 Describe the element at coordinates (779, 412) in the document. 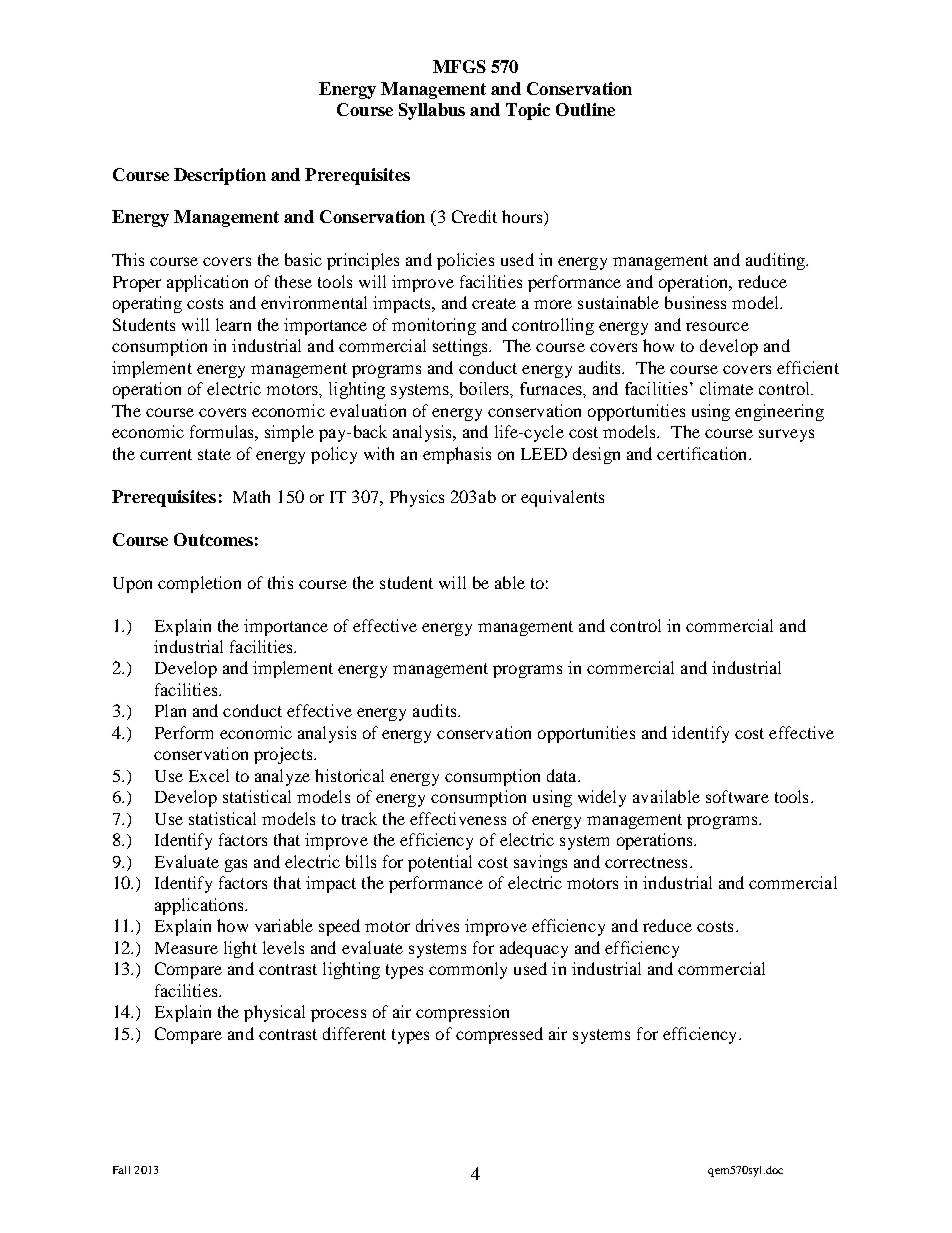

I see `engineering` at that location.
